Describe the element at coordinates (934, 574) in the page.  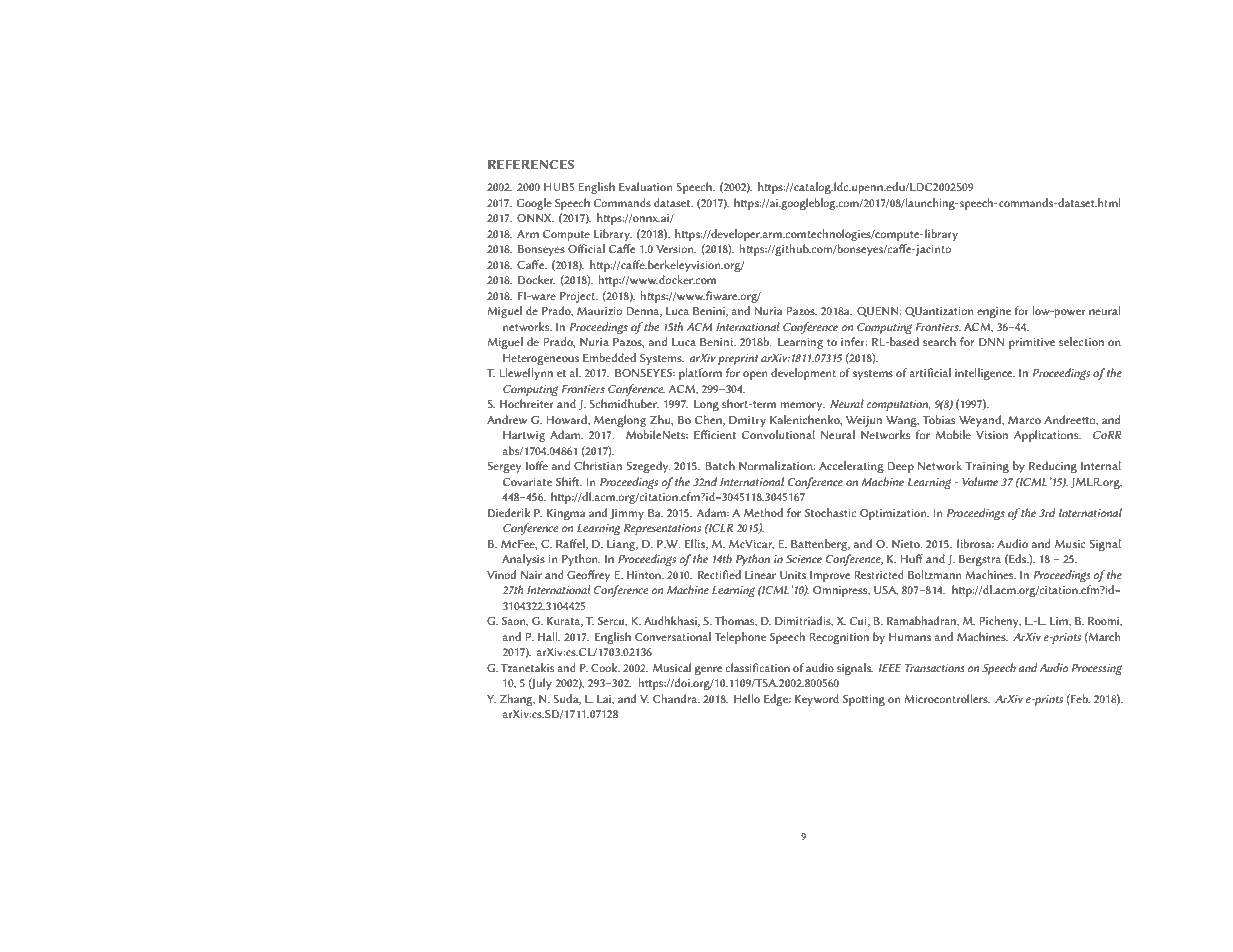
I see `Boltzmann` at that location.
